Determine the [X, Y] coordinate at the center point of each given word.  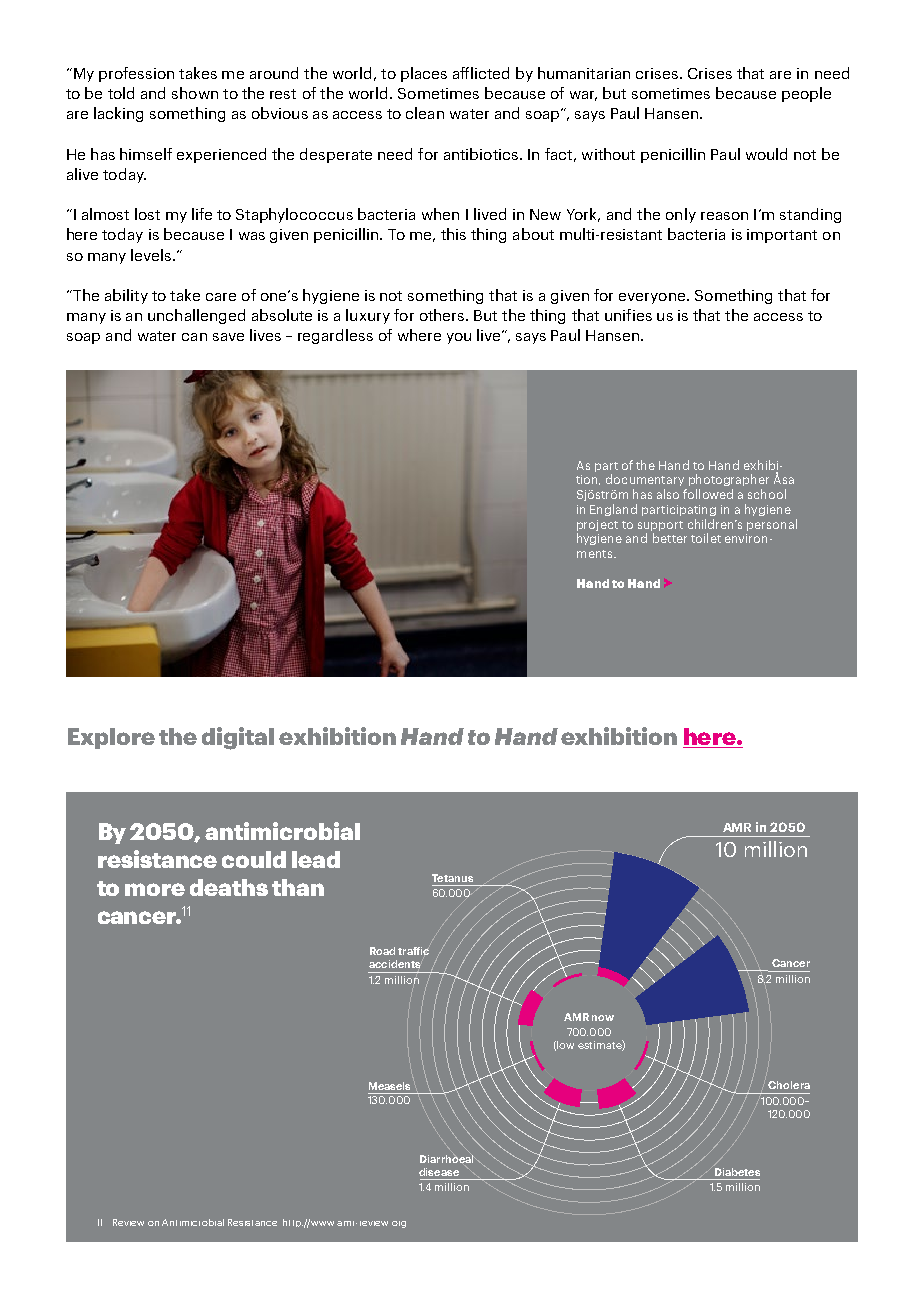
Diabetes [737, 1172]
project [597, 525]
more [155, 889]
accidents [394, 964]
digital [238, 738]
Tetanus [452, 878]
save [228, 337]
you [459, 338]
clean [425, 113]
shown [195, 93]
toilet [706, 538]
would [766, 154]
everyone [653, 298]
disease [439, 1172]
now [603, 1018]
